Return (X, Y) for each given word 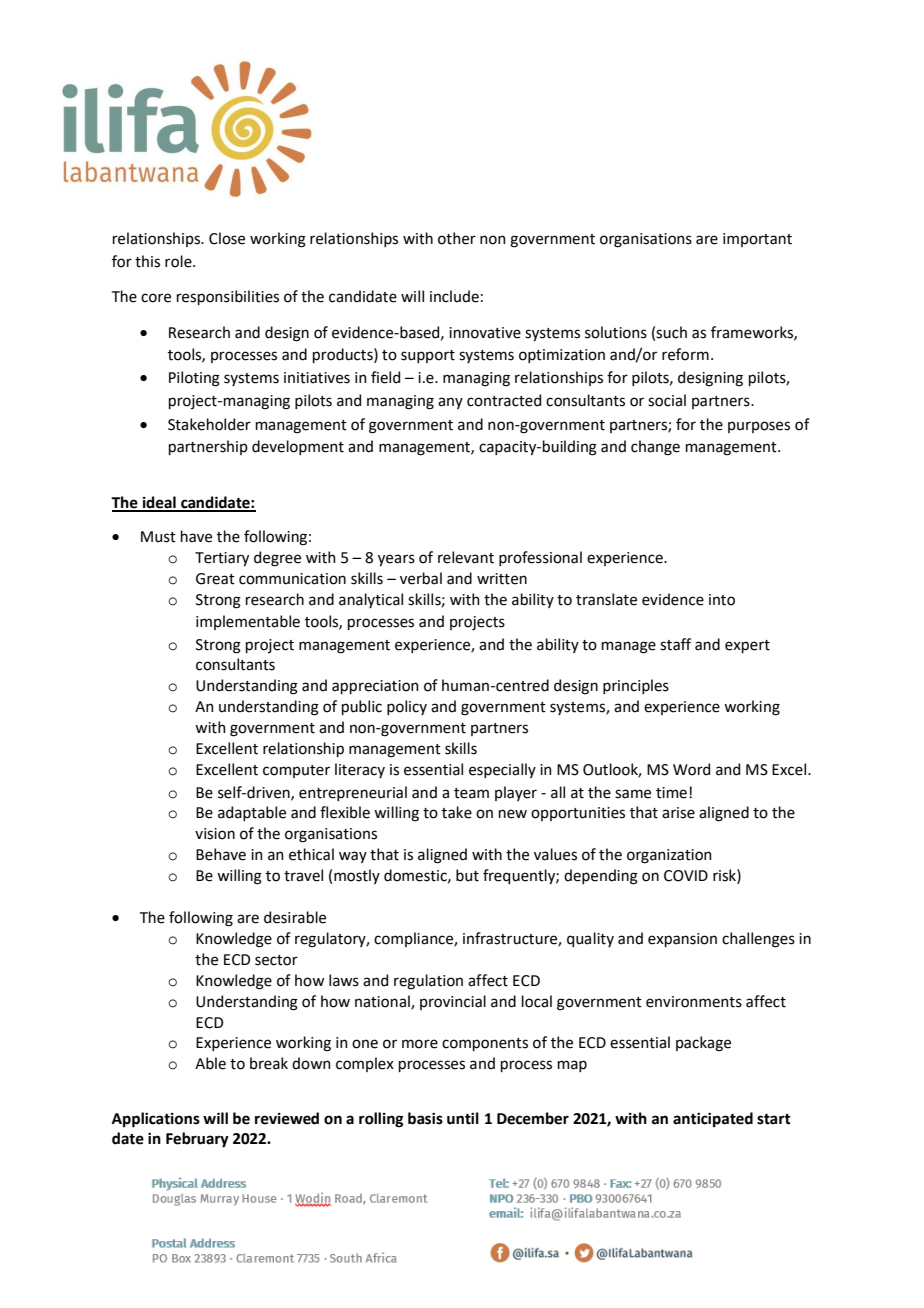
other (457, 238)
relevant (466, 557)
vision (215, 834)
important (757, 240)
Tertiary (222, 559)
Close (227, 238)
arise (678, 813)
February (197, 1140)
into (722, 600)
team (471, 793)
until (463, 1118)
